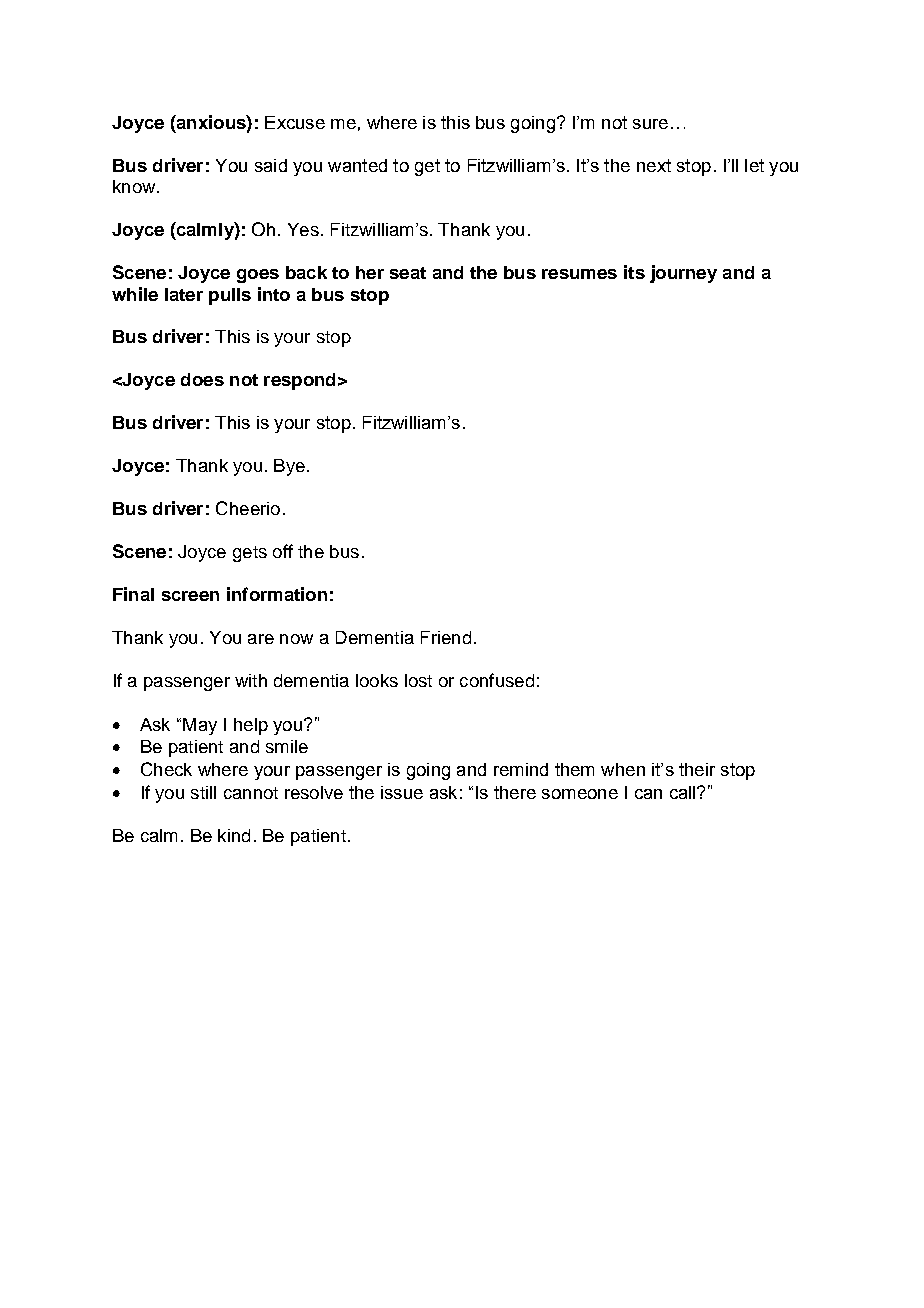 The image size is (924, 1308). I want to click on confused, so click(497, 680).
